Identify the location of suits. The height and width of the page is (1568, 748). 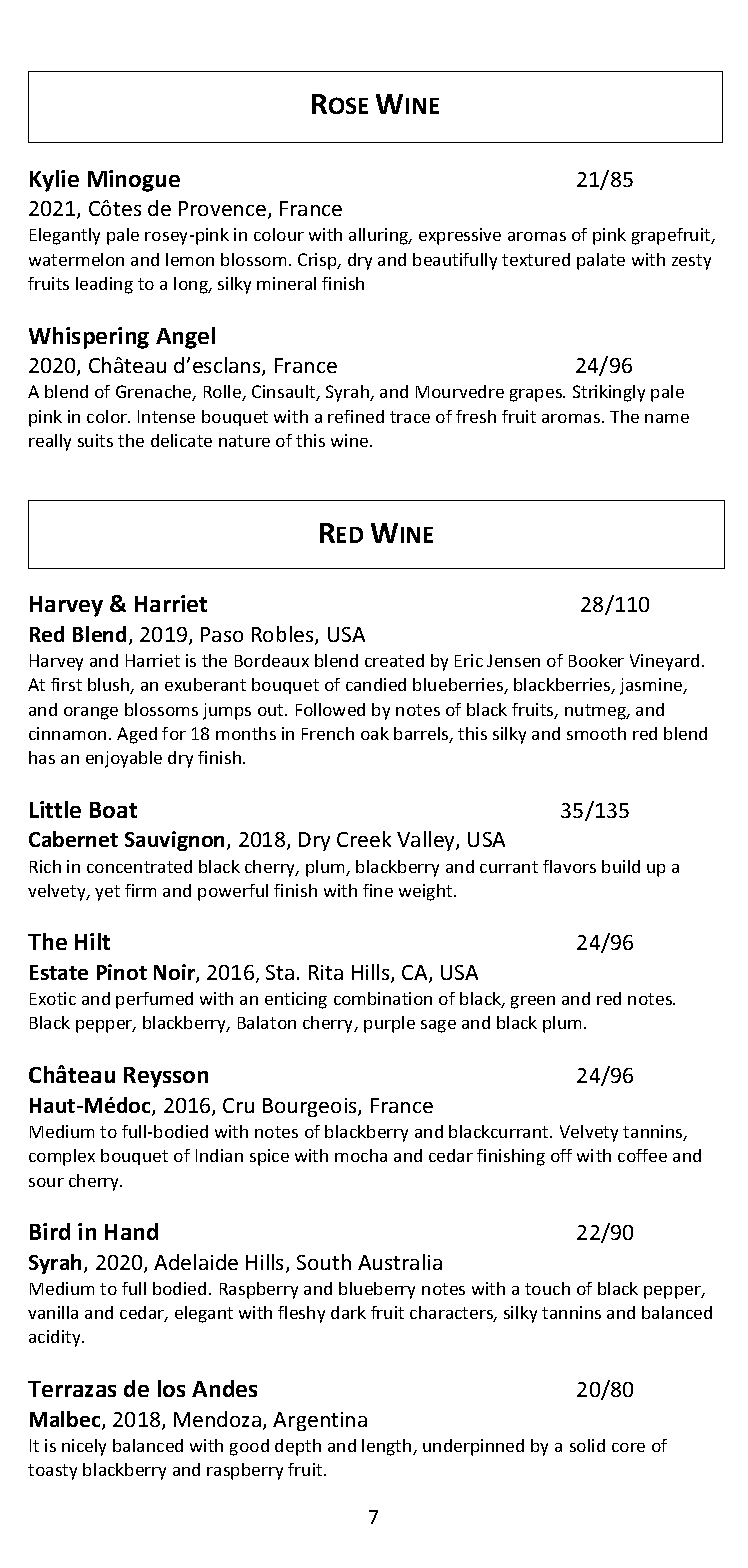
(95, 440).
